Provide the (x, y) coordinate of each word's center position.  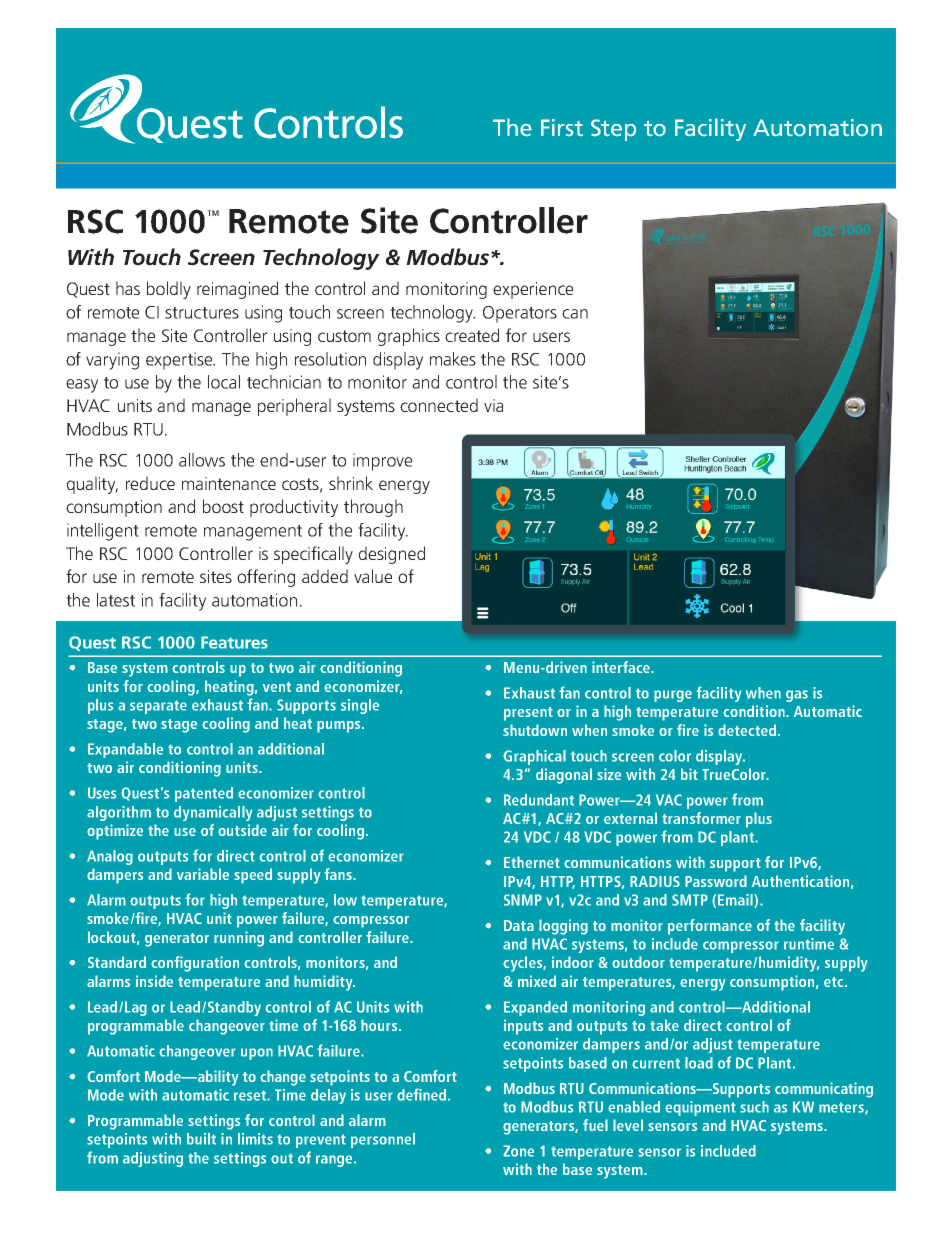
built (201, 1139)
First (562, 128)
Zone (518, 1151)
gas (797, 696)
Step (613, 130)
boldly (169, 290)
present (528, 714)
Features (234, 642)
